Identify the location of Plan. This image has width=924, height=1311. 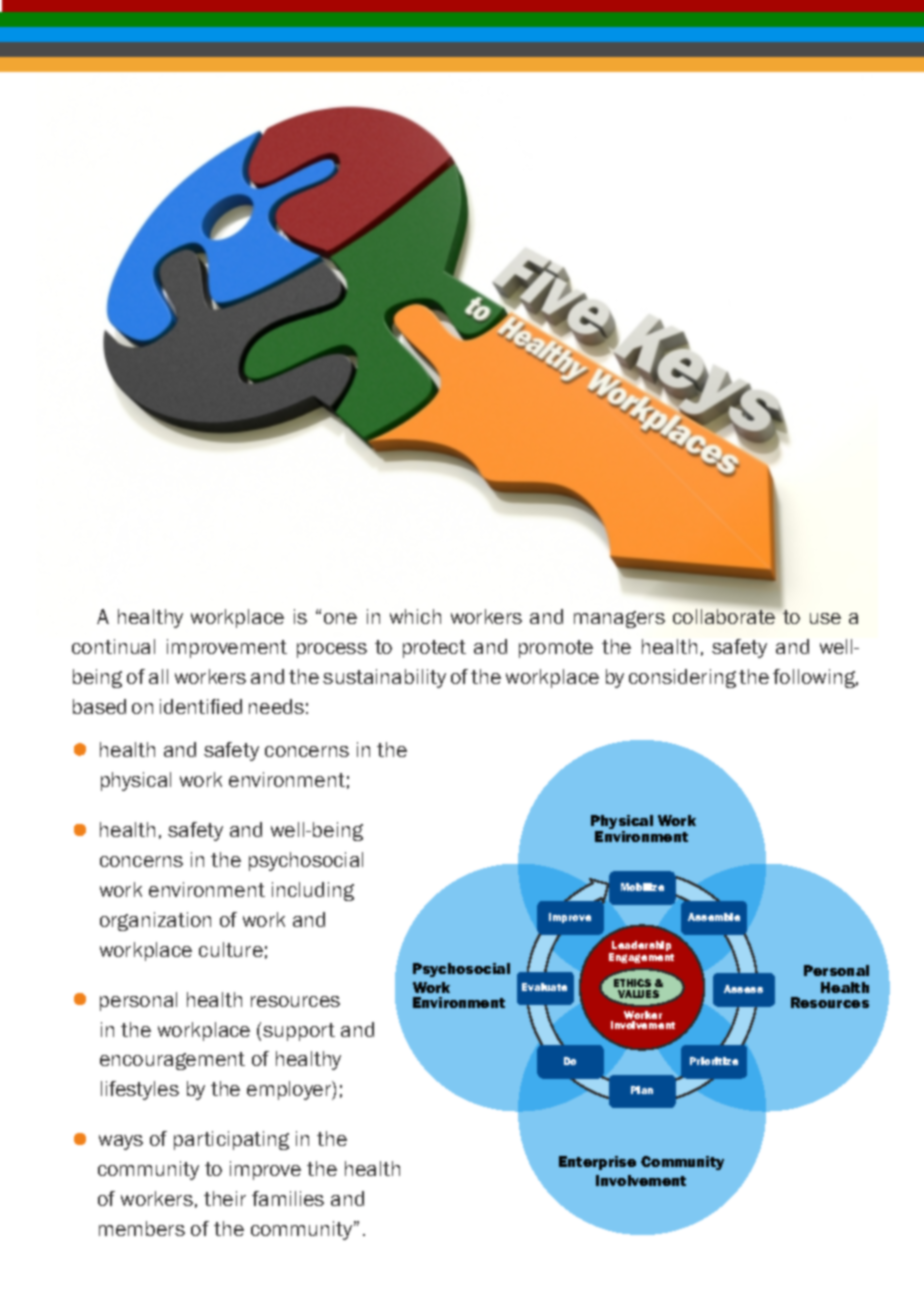
(642, 1090).
